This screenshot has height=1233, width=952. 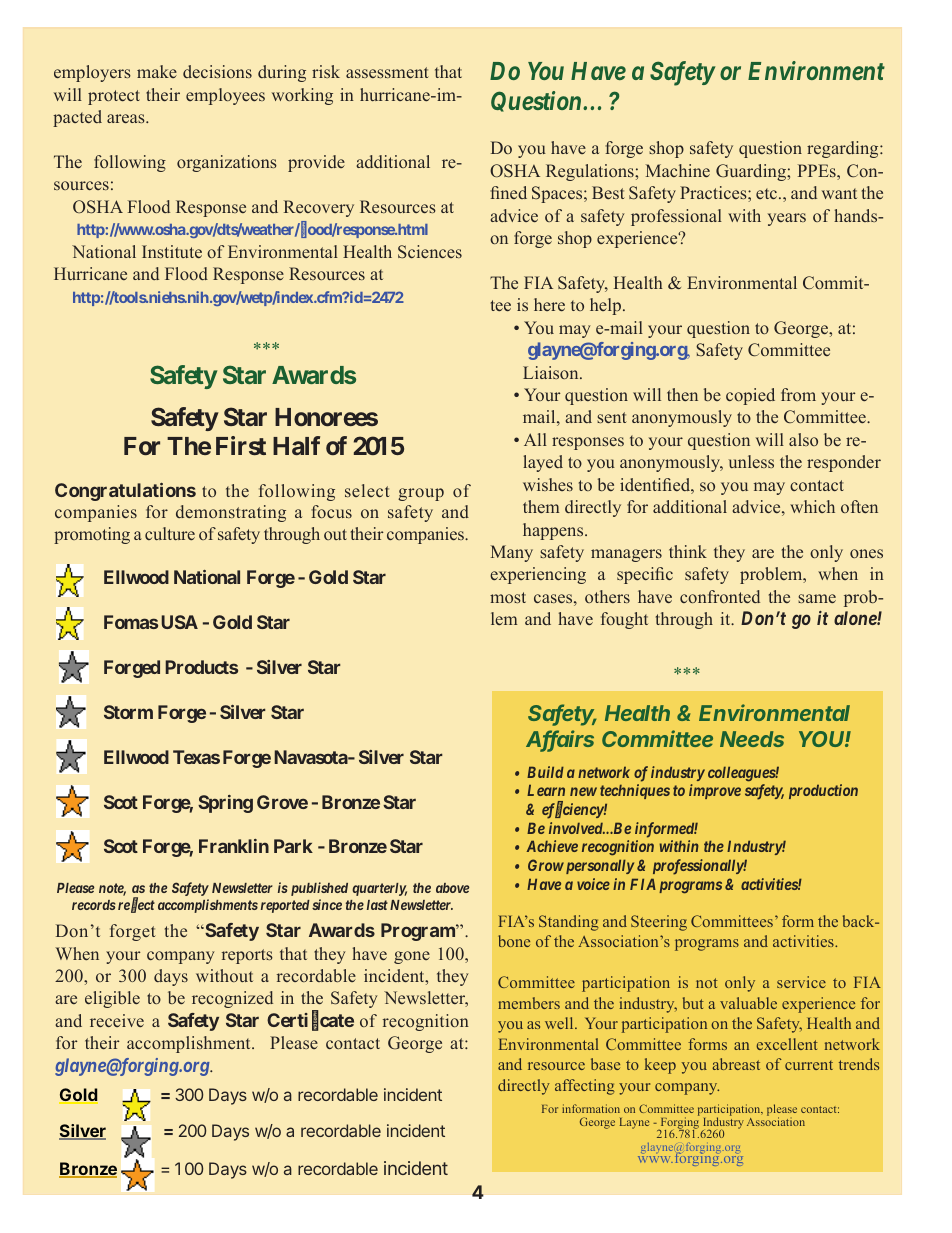 What do you see at coordinates (225, 96) in the screenshot?
I see `employees` at bounding box center [225, 96].
